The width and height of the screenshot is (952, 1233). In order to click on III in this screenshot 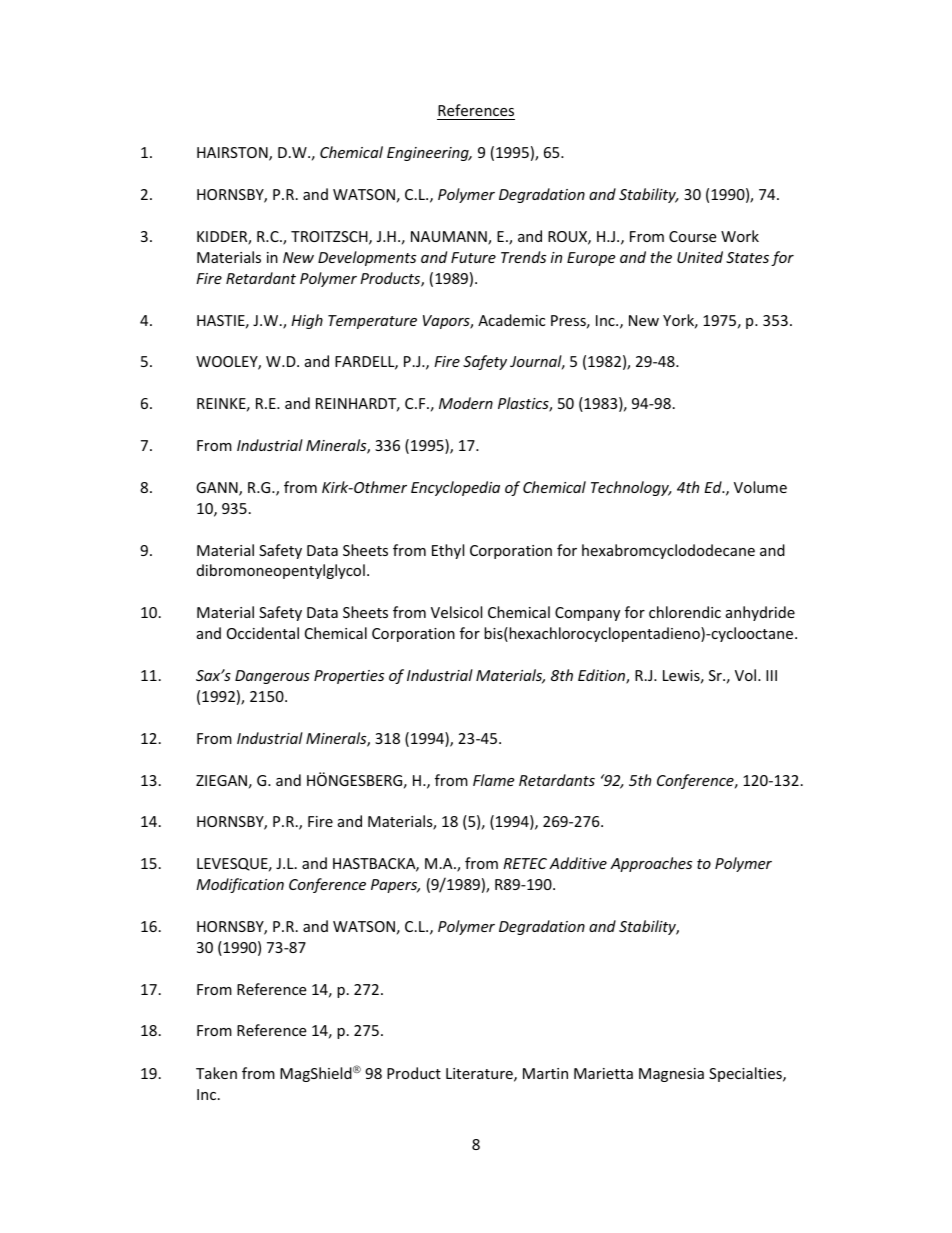, I will do `click(771, 675)`.
